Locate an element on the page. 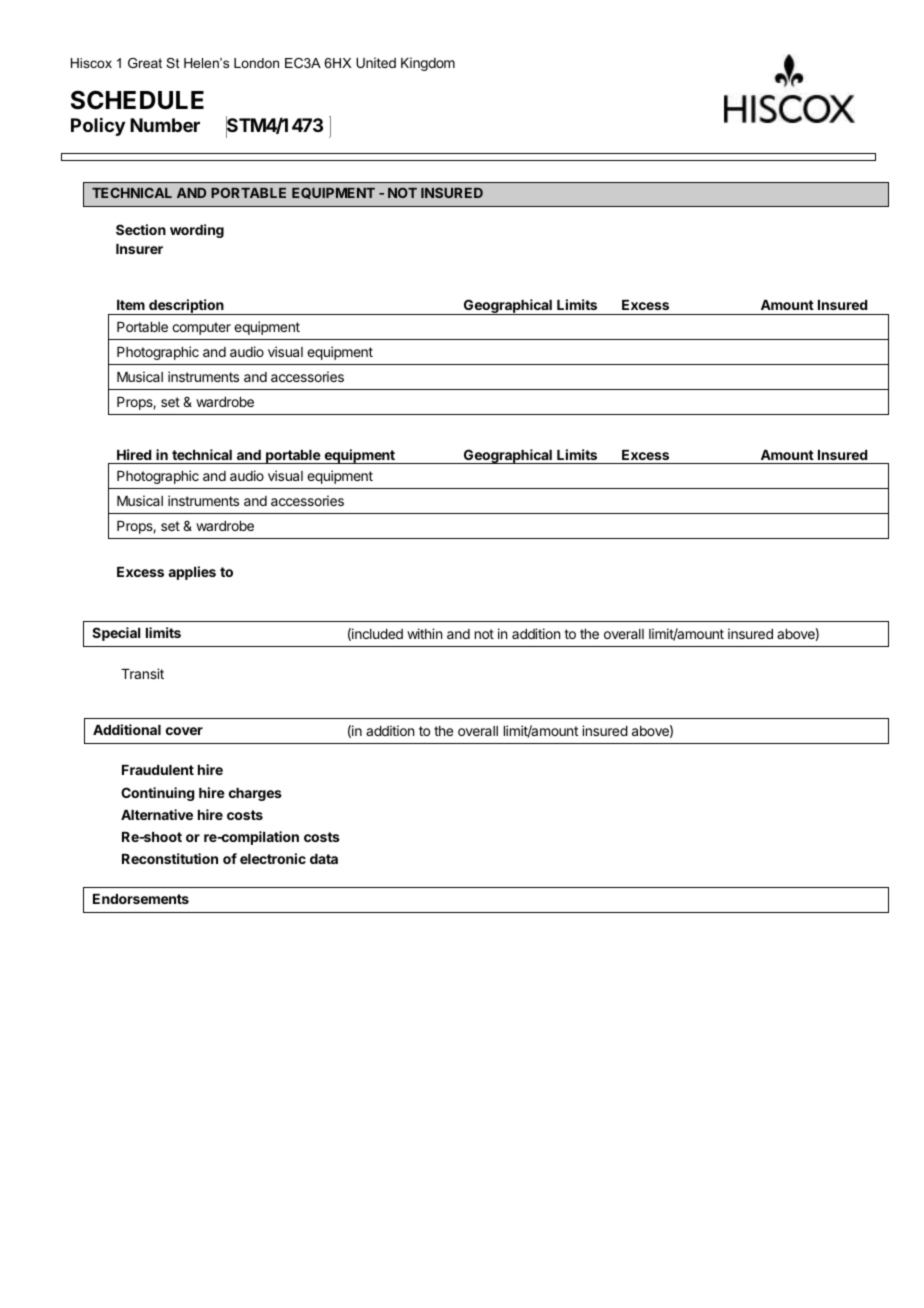  applies is located at coordinates (192, 573).
